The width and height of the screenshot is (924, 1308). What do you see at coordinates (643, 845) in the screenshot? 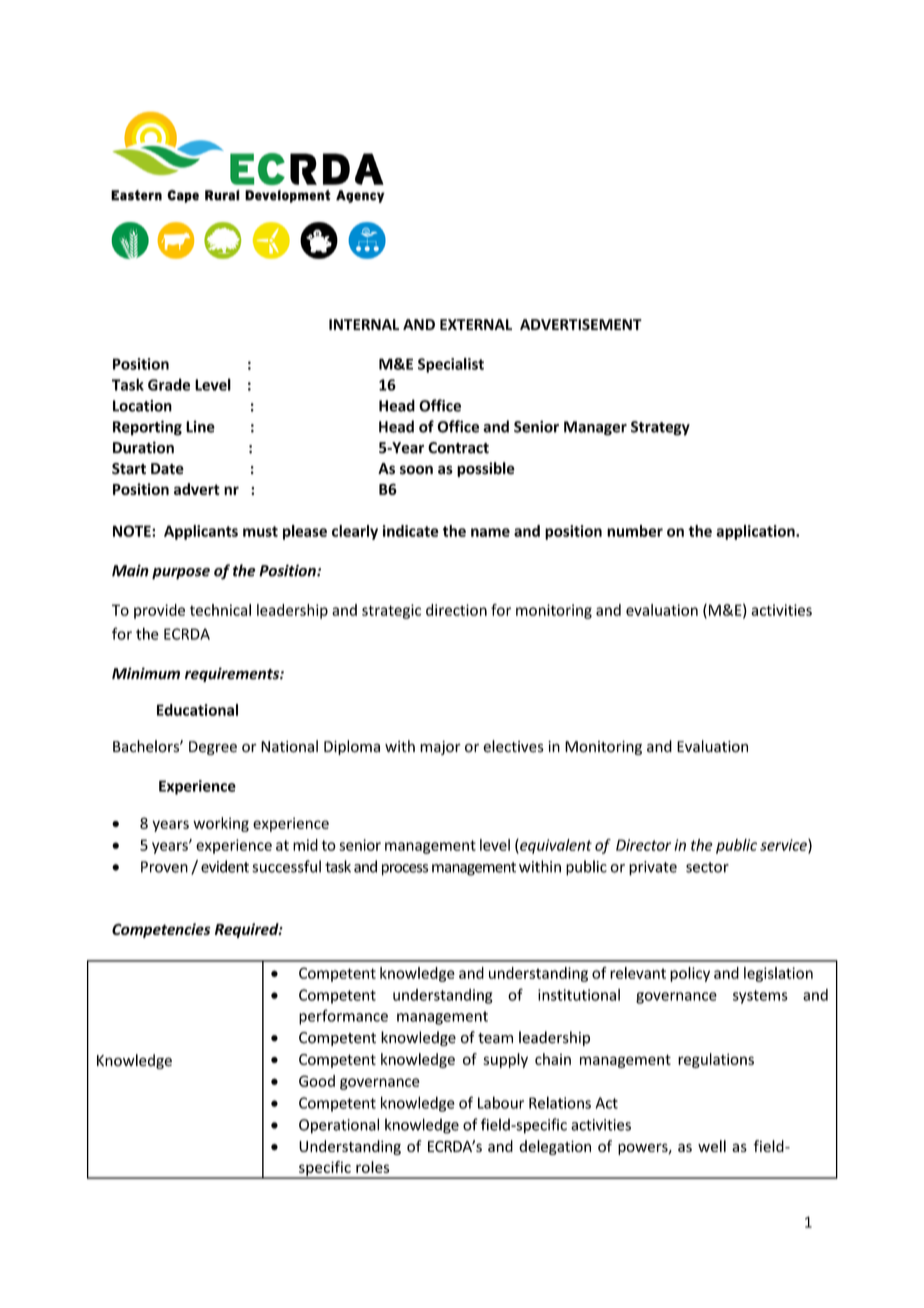
I see `Director` at bounding box center [643, 845].
